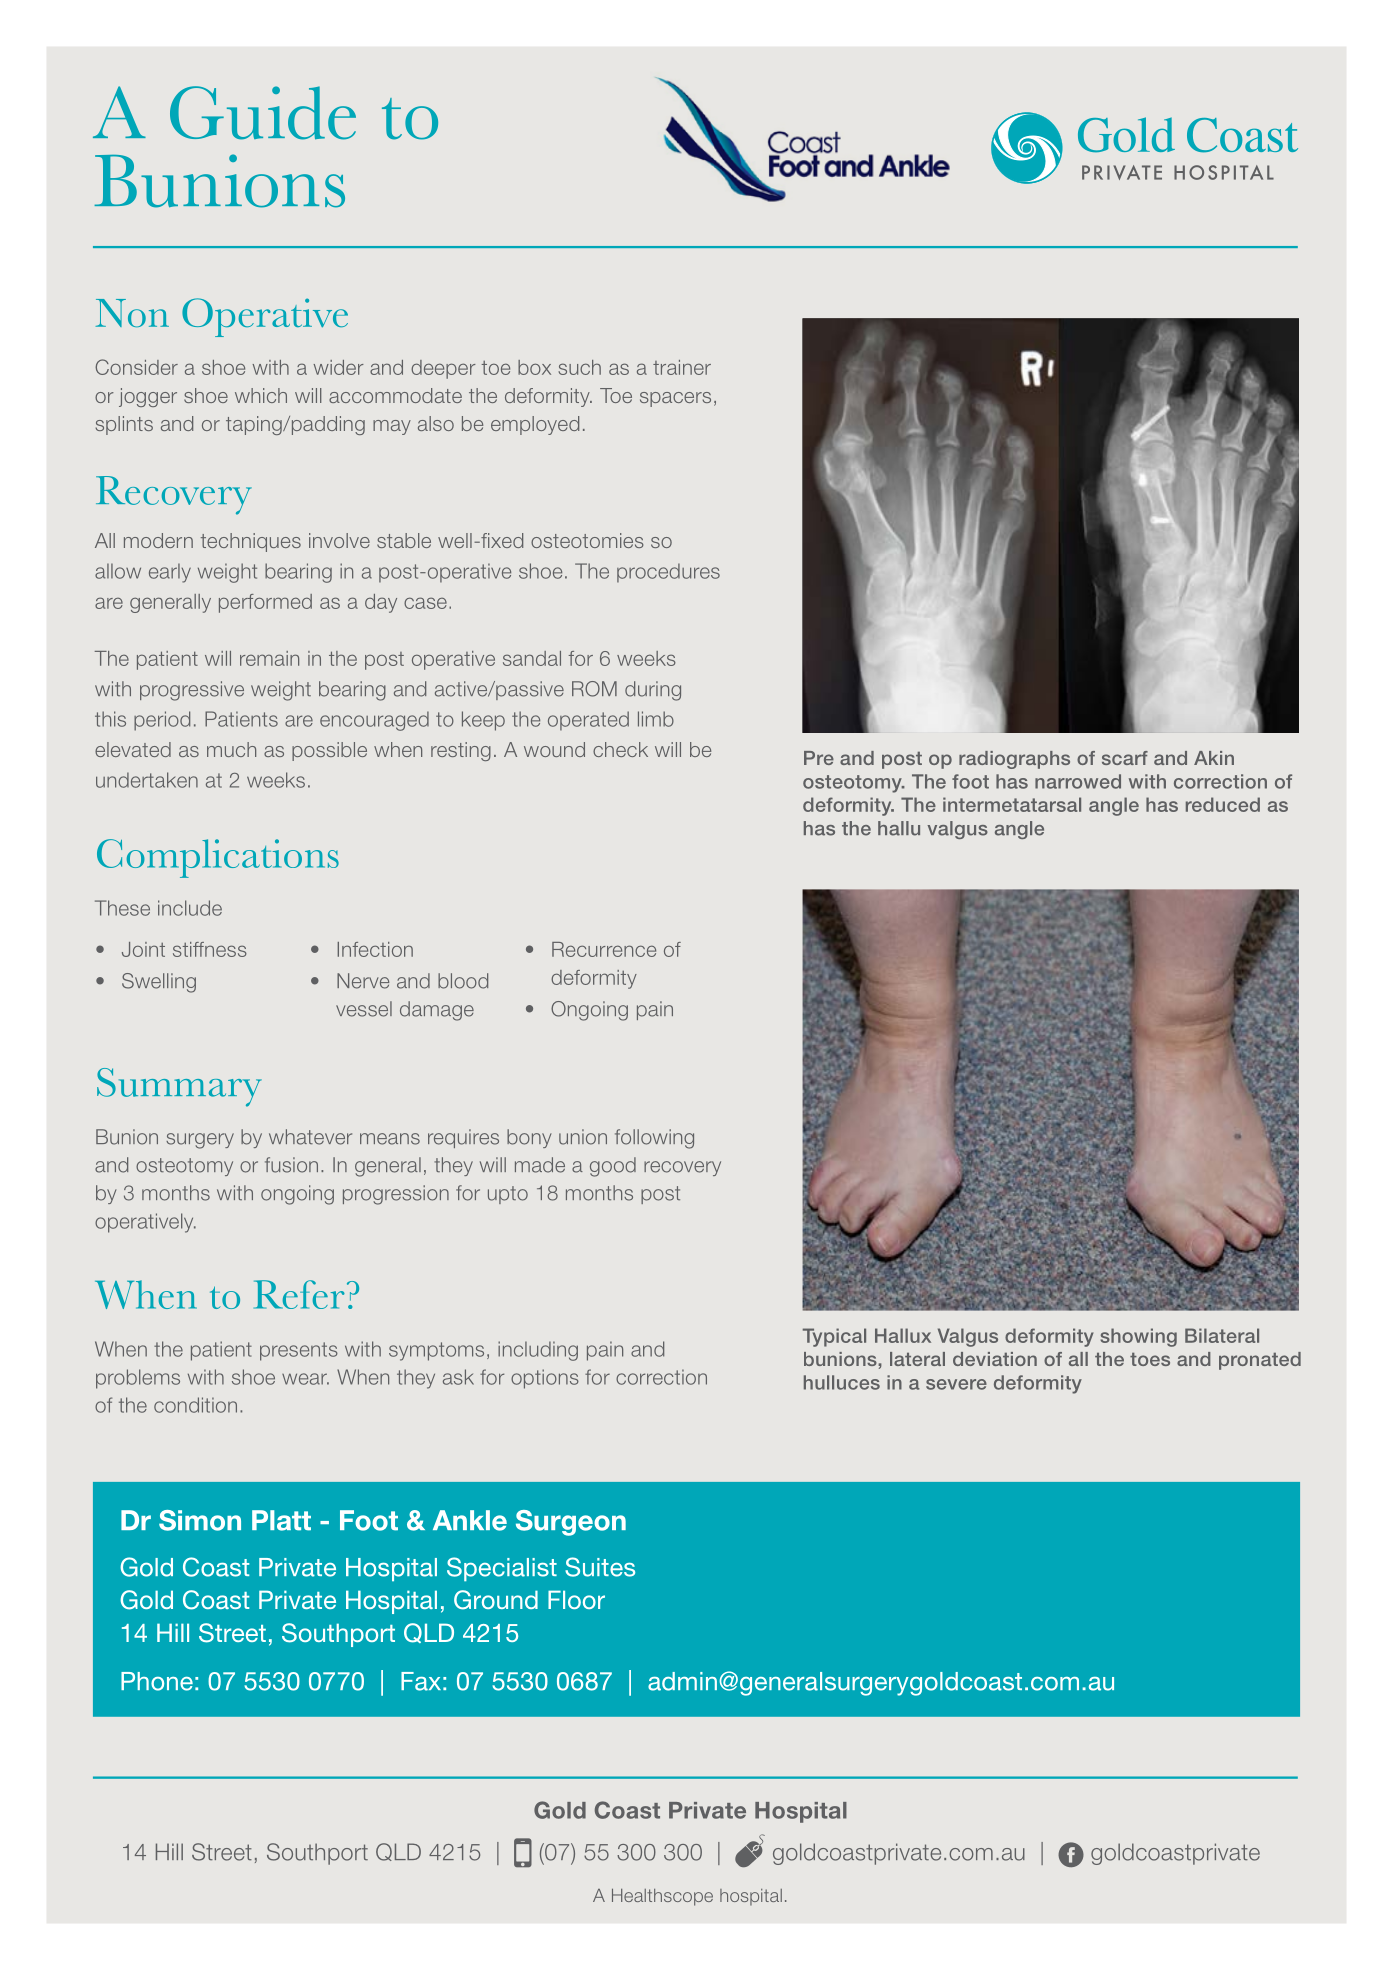 The width and height of the screenshot is (1393, 1970). Describe the element at coordinates (269, 658) in the screenshot. I see `remain` at that location.
